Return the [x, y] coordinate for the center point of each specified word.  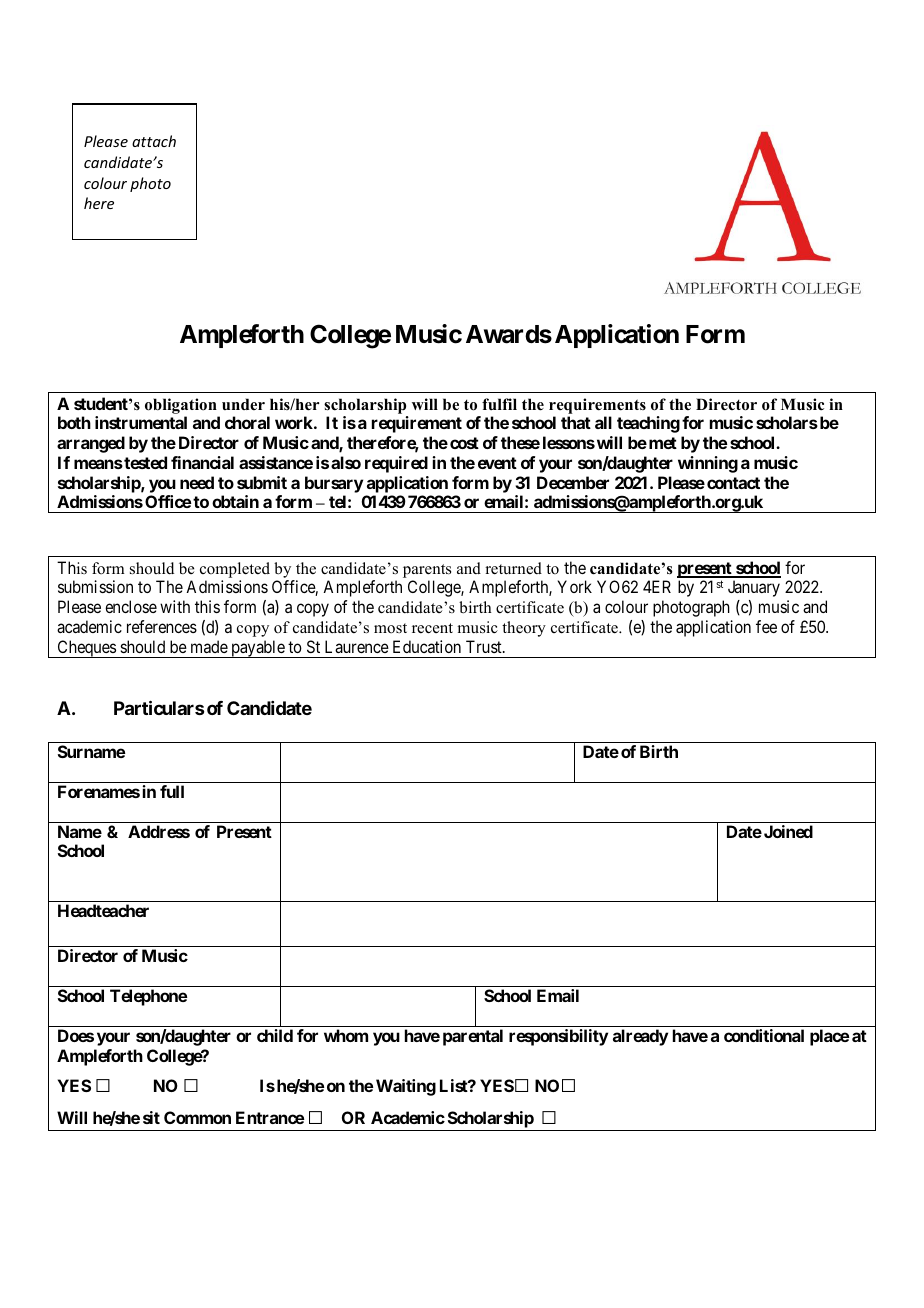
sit [151, 1117]
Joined [787, 831]
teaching [648, 424]
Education [427, 646]
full [172, 791]
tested [144, 462]
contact [733, 483]
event [497, 463]
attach [154, 141]
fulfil [499, 404]
